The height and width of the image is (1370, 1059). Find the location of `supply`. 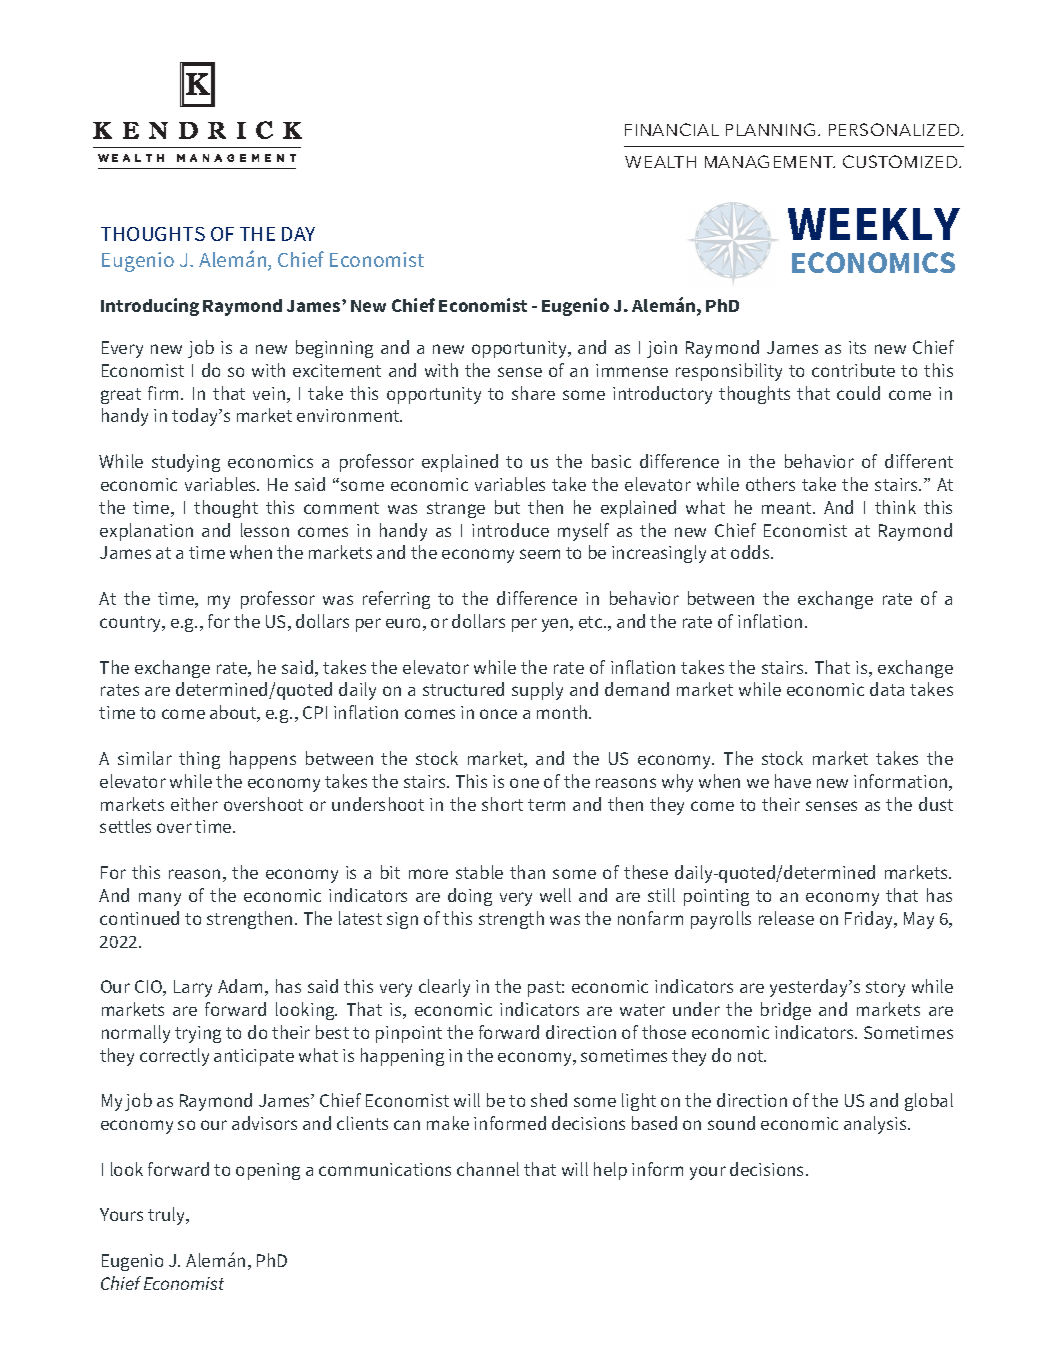

supply is located at coordinates (537, 691).
